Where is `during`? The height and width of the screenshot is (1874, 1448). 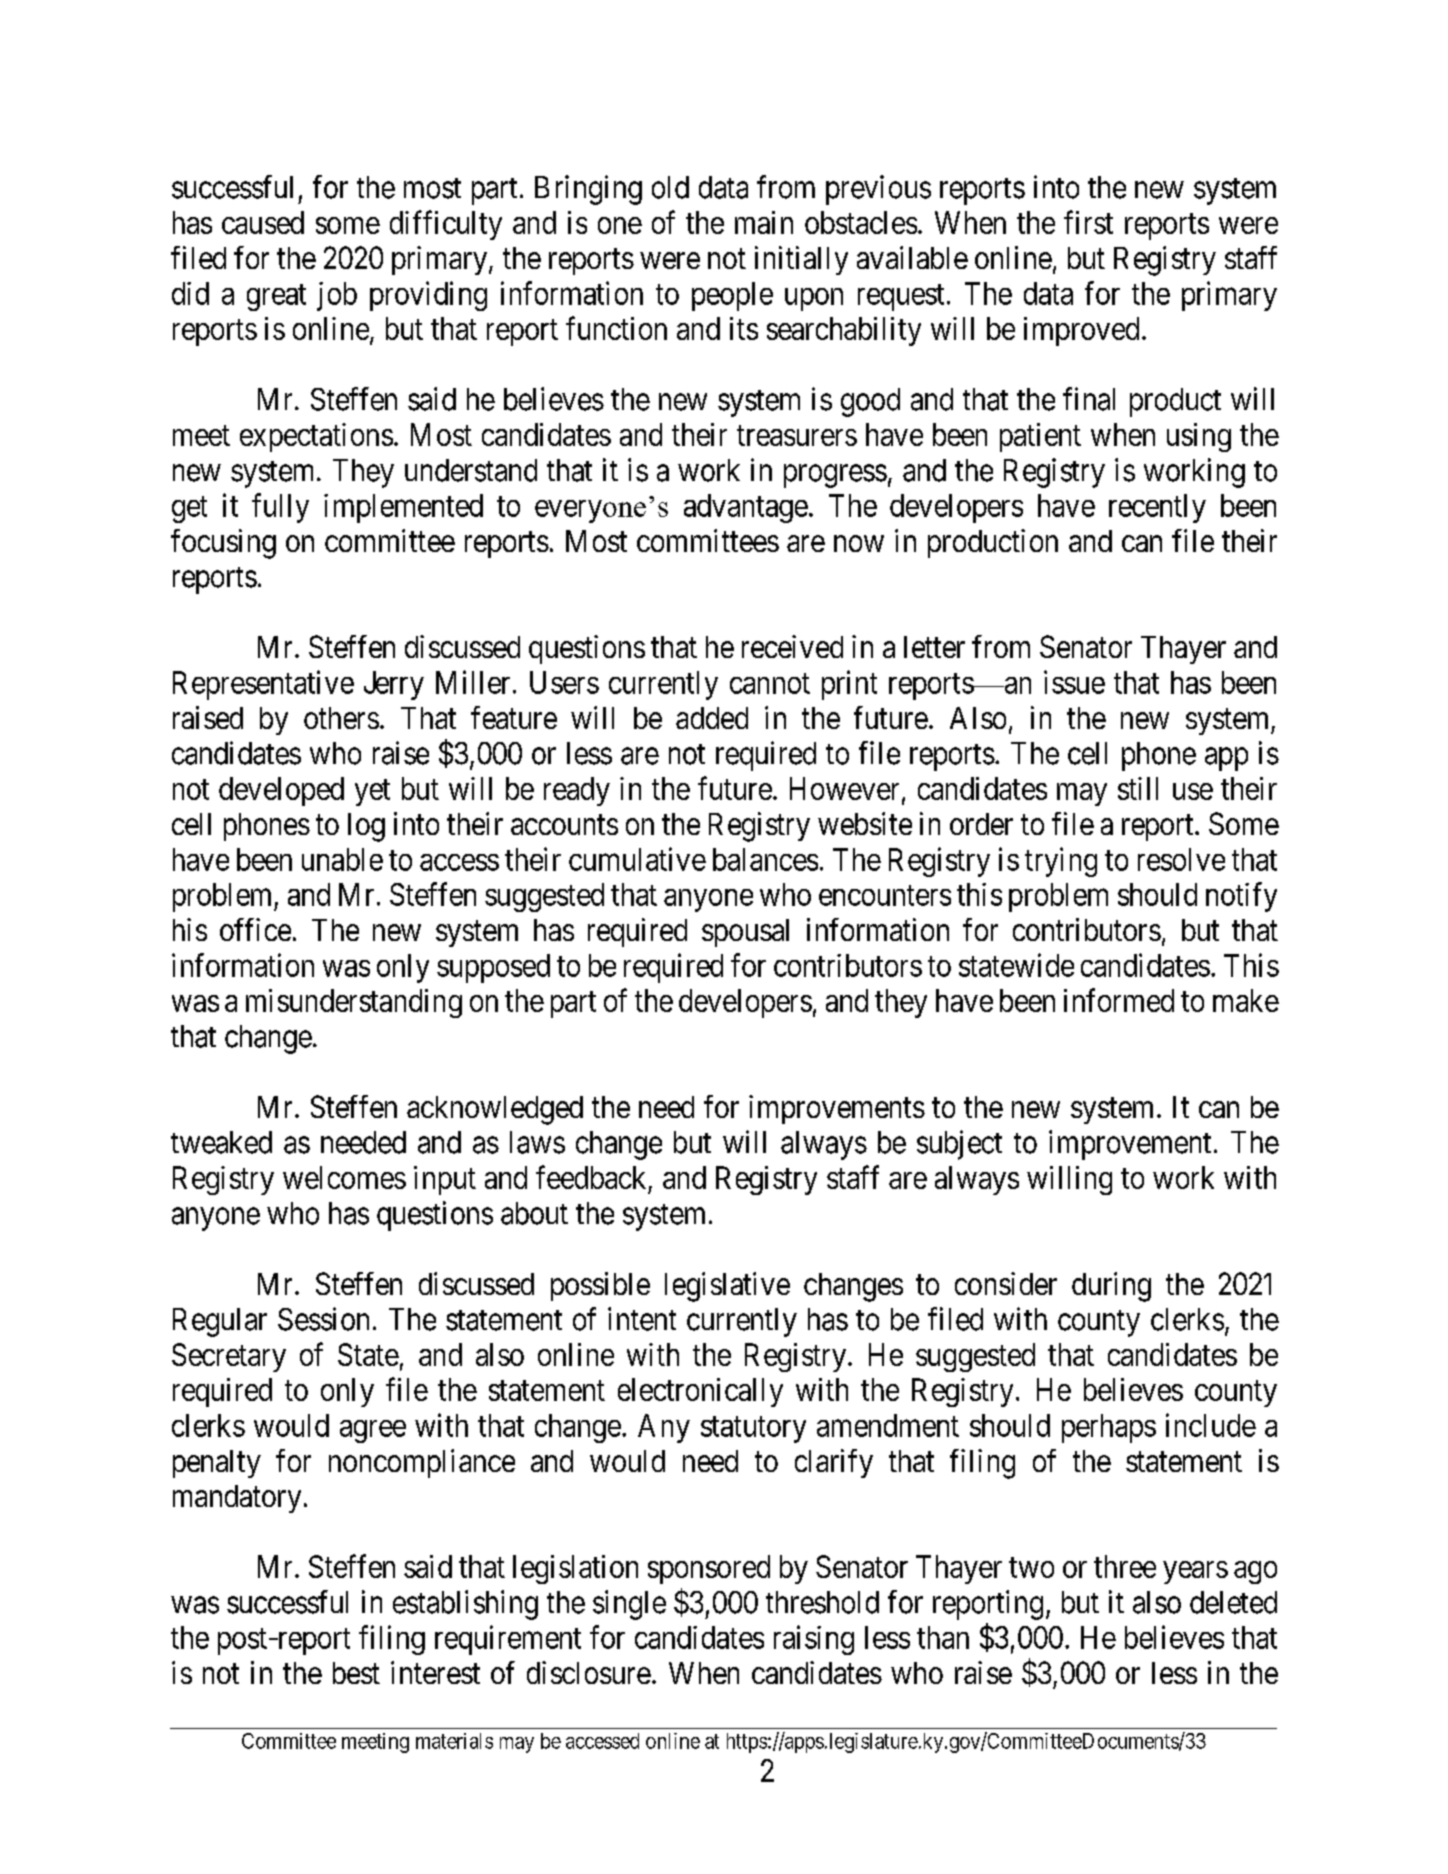
during is located at coordinates (1111, 1287).
